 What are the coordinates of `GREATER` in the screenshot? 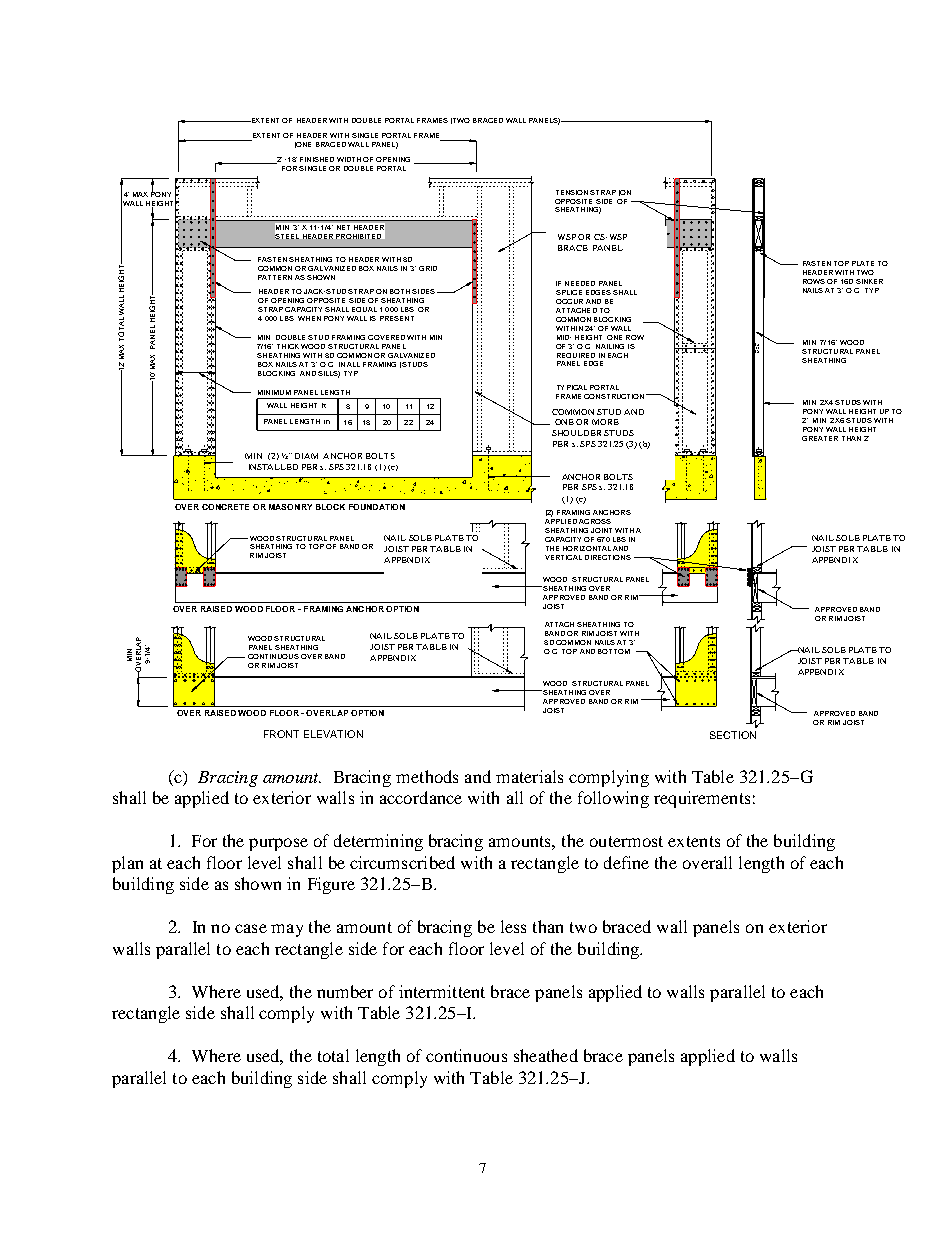 It's located at (820, 438).
